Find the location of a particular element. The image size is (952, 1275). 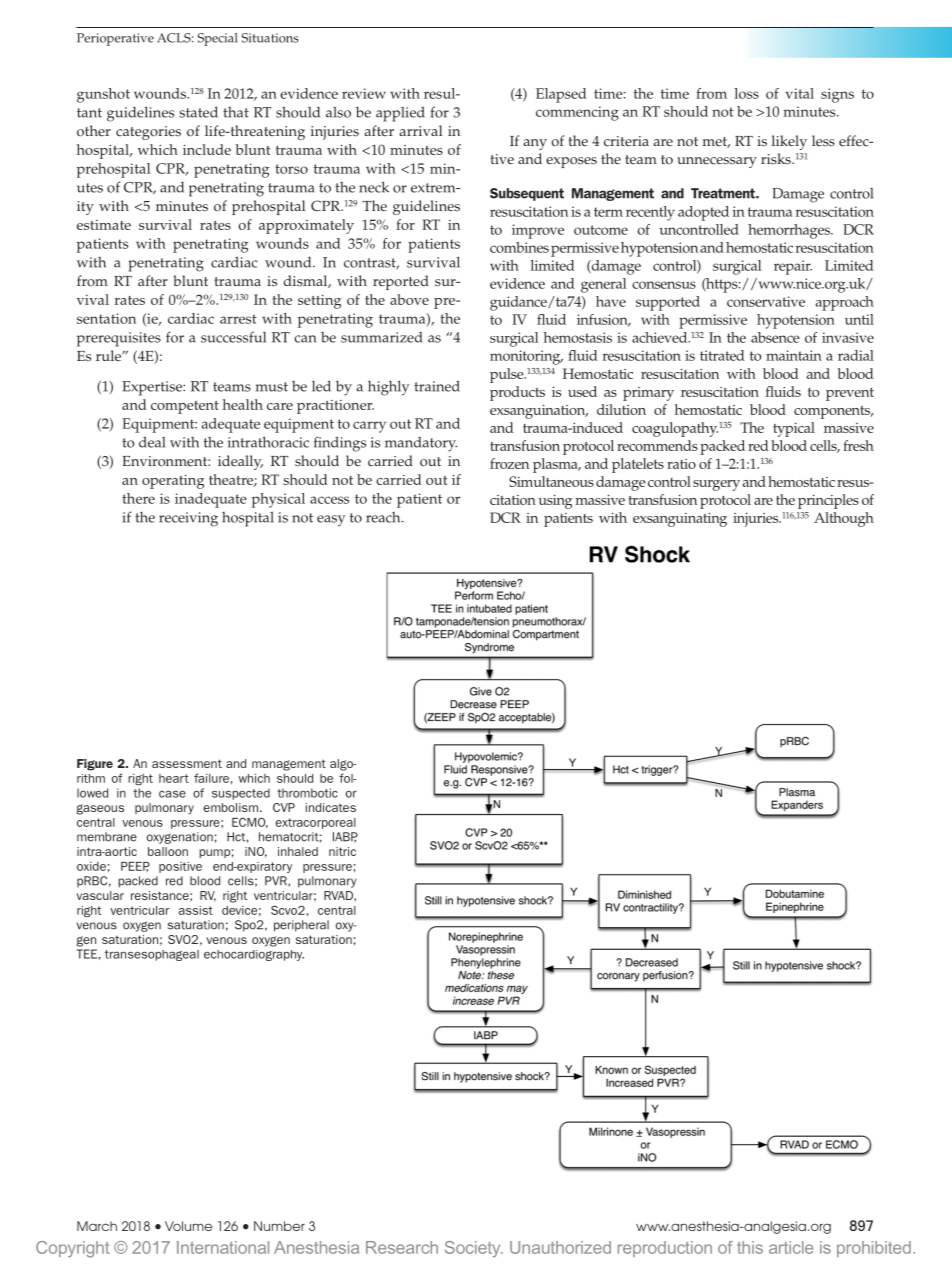

assessment is located at coordinates (187, 763).
